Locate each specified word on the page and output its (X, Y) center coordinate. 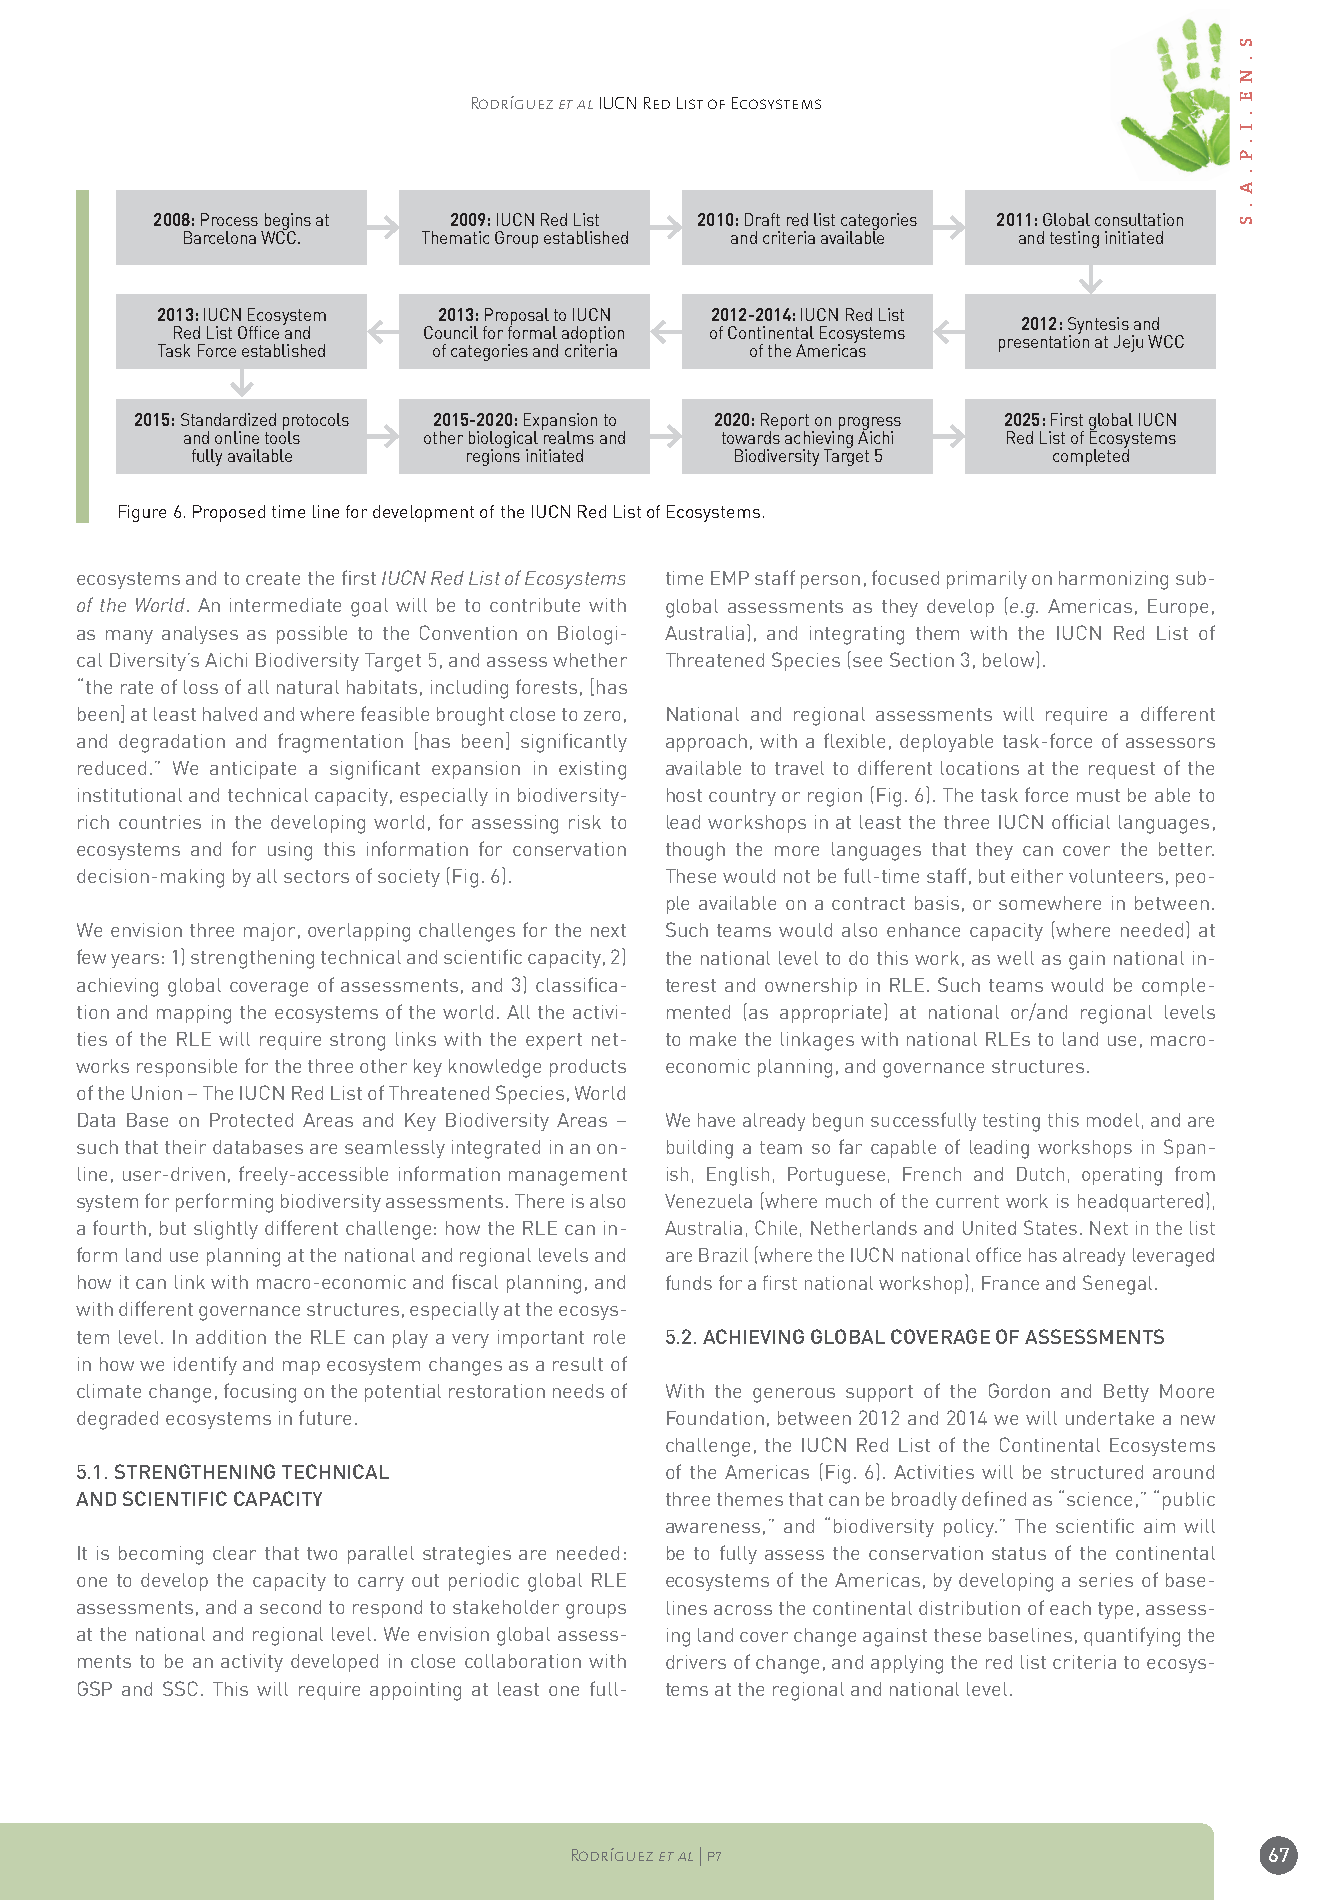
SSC (180, 1688)
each (1070, 1608)
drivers (696, 1662)
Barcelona (220, 237)
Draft (762, 219)
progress (870, 424)
